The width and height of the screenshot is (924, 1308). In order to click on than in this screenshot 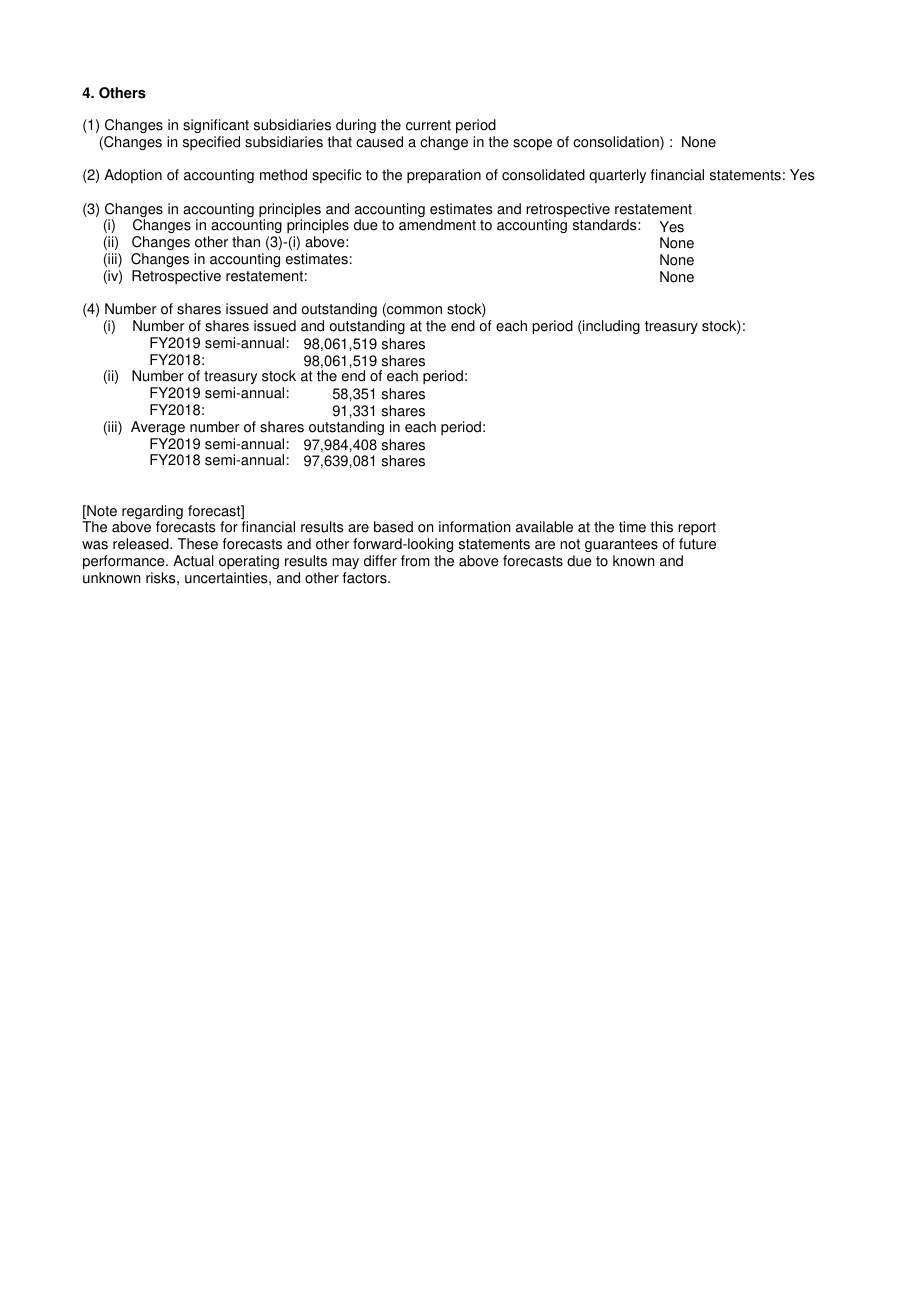, I will do `click(246, 242)`.
